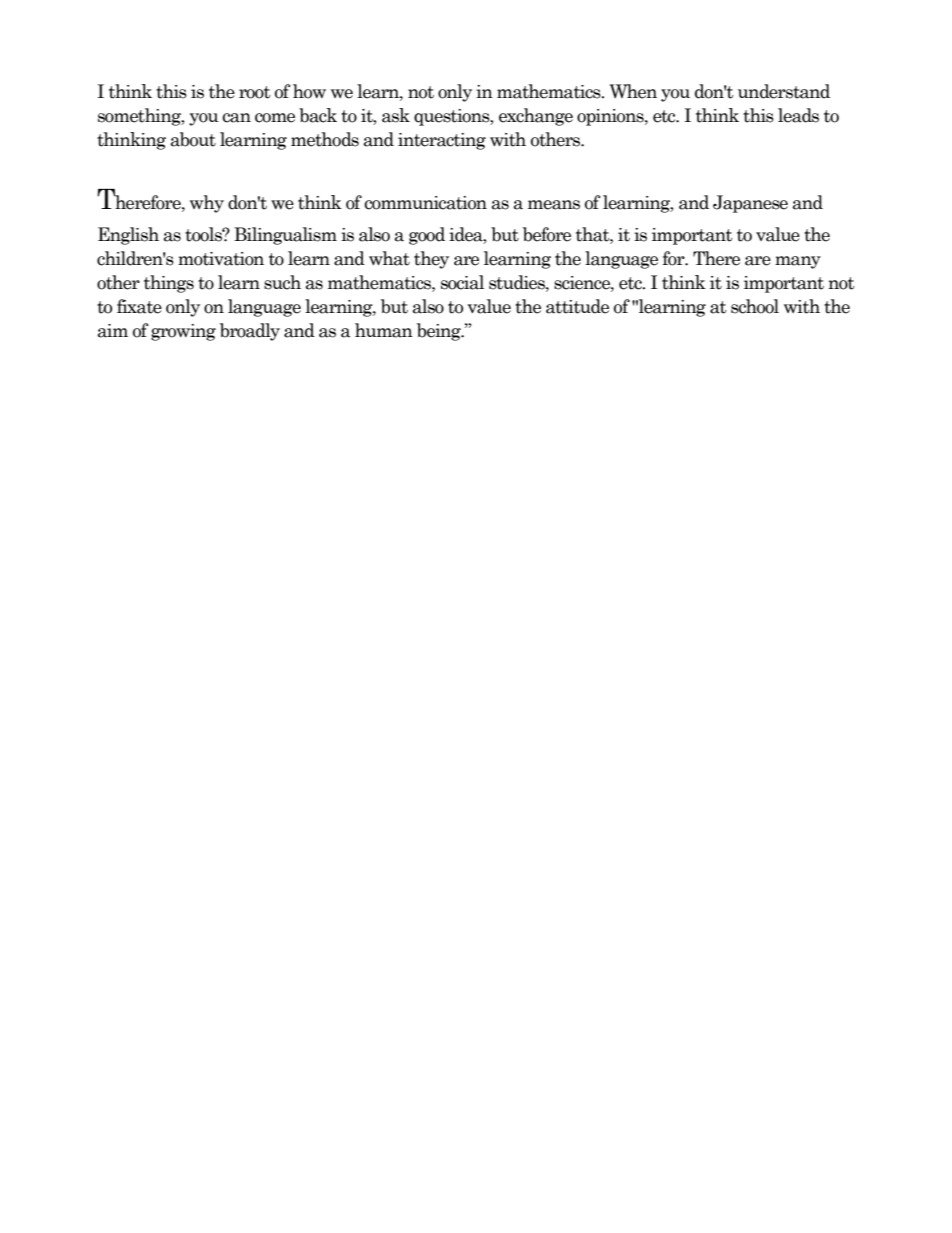 Image resolution: width=952 pixels, height=1233 pixels. What do you see at coordinates (784, 91) in the image?
I see `understand` at bounding box center [784, 91].
